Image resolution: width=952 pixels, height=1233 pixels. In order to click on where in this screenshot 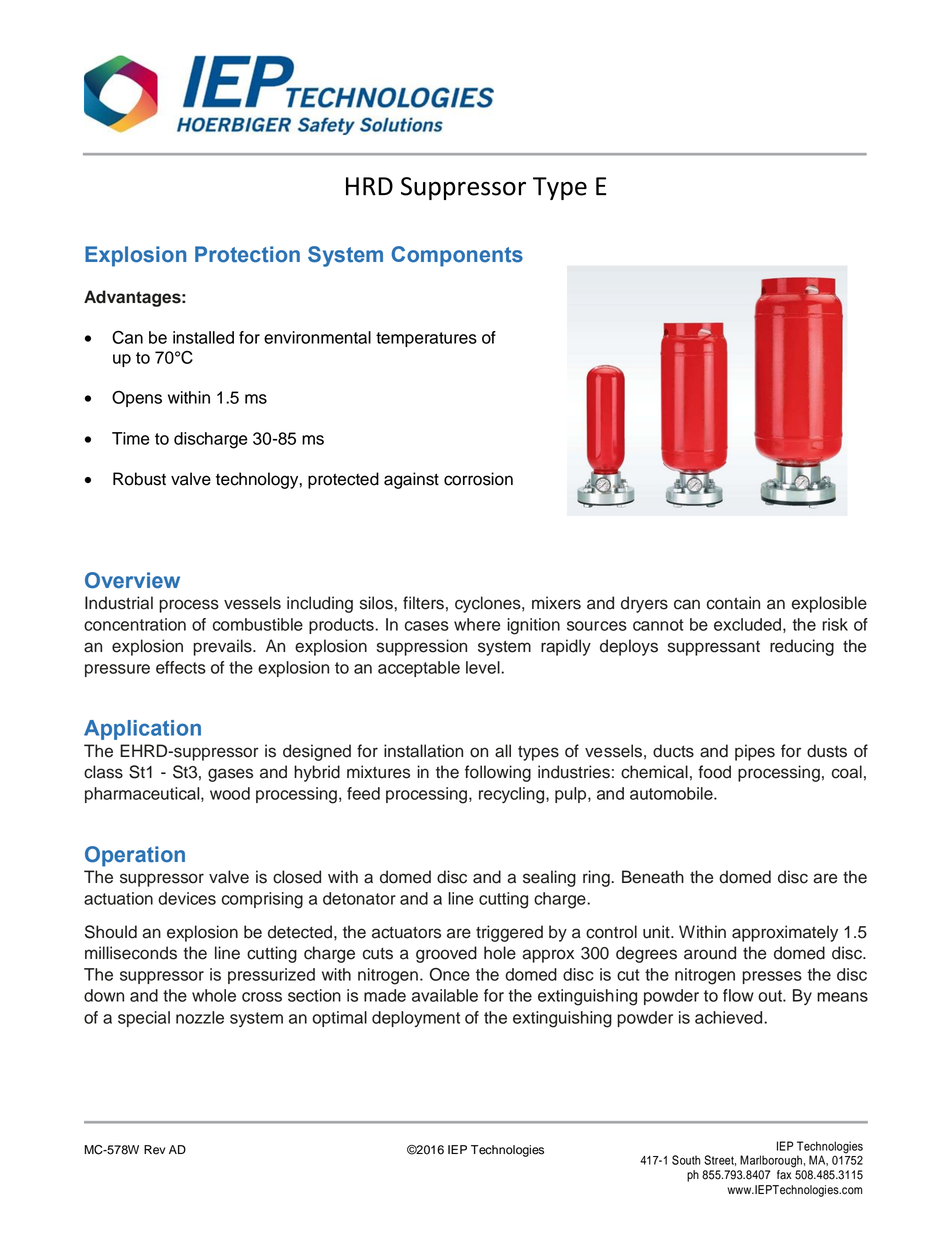, I will do `click(477, 624)`.
